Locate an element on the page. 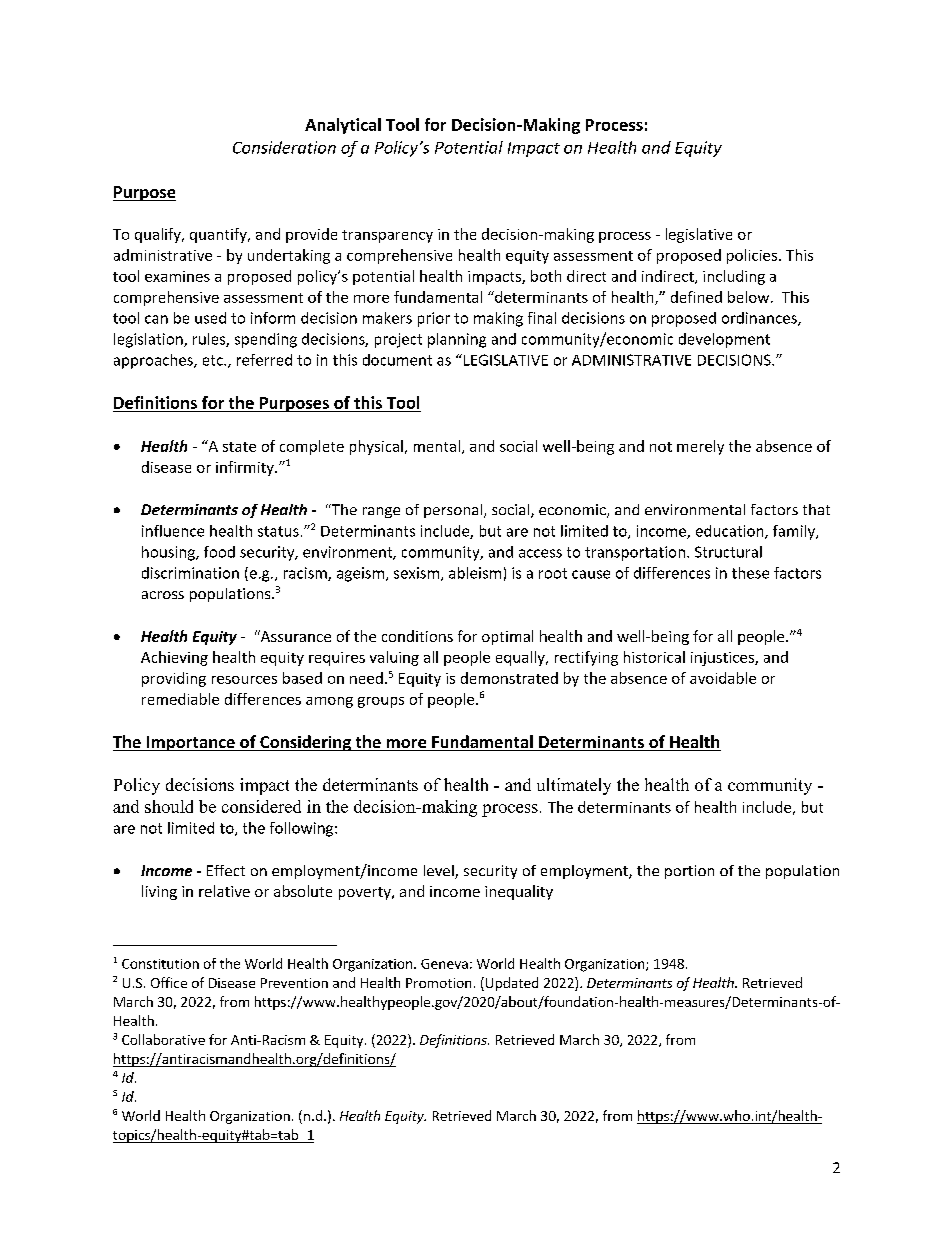 Image resolution: width=952 pixels, height=1233 pixels. these is located at coordinates (750, 573).
